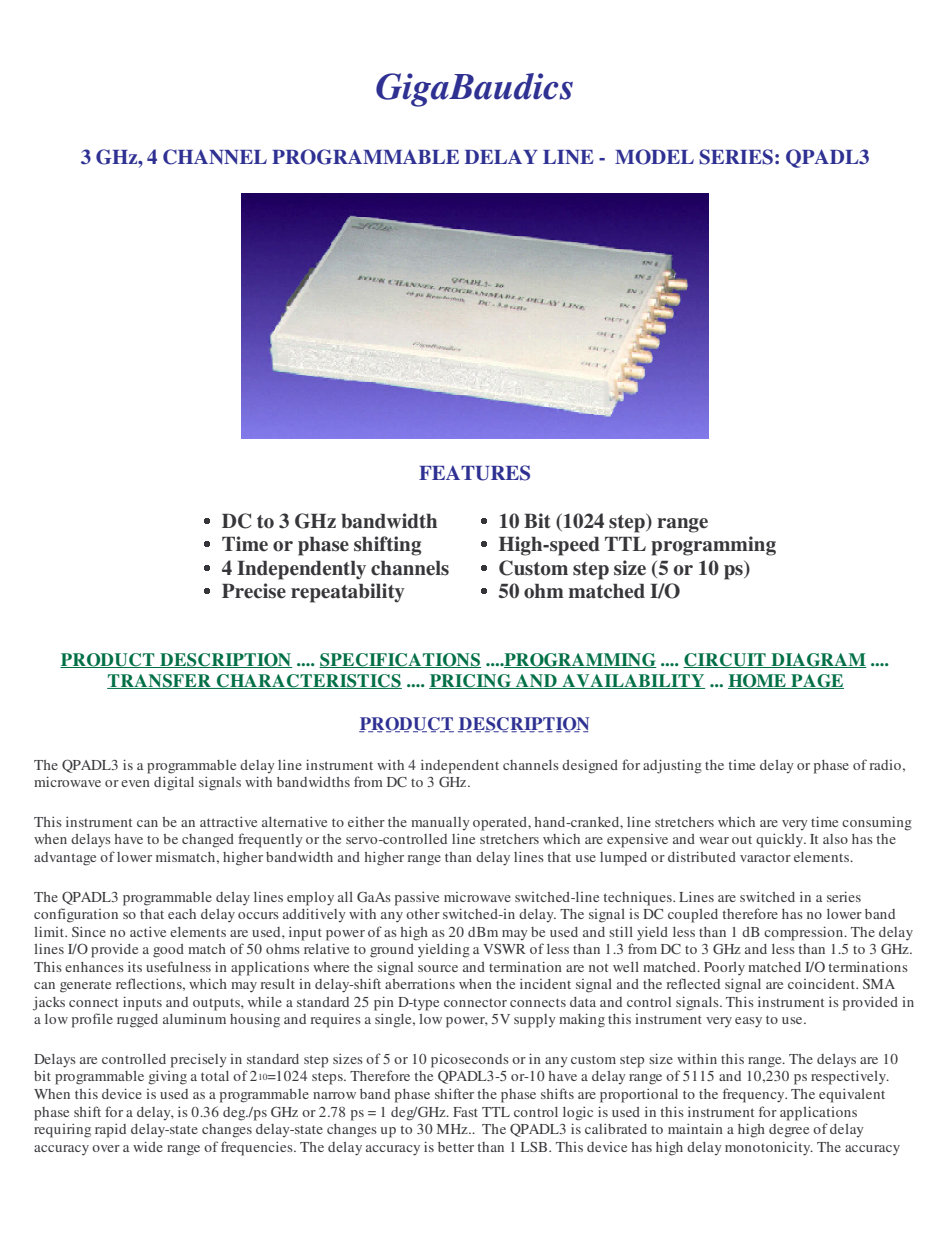 The image size is (952, 1233). Describe the element at coordinates (725, 660) in the screenshot. I see `CIRCUIT` at that location.
